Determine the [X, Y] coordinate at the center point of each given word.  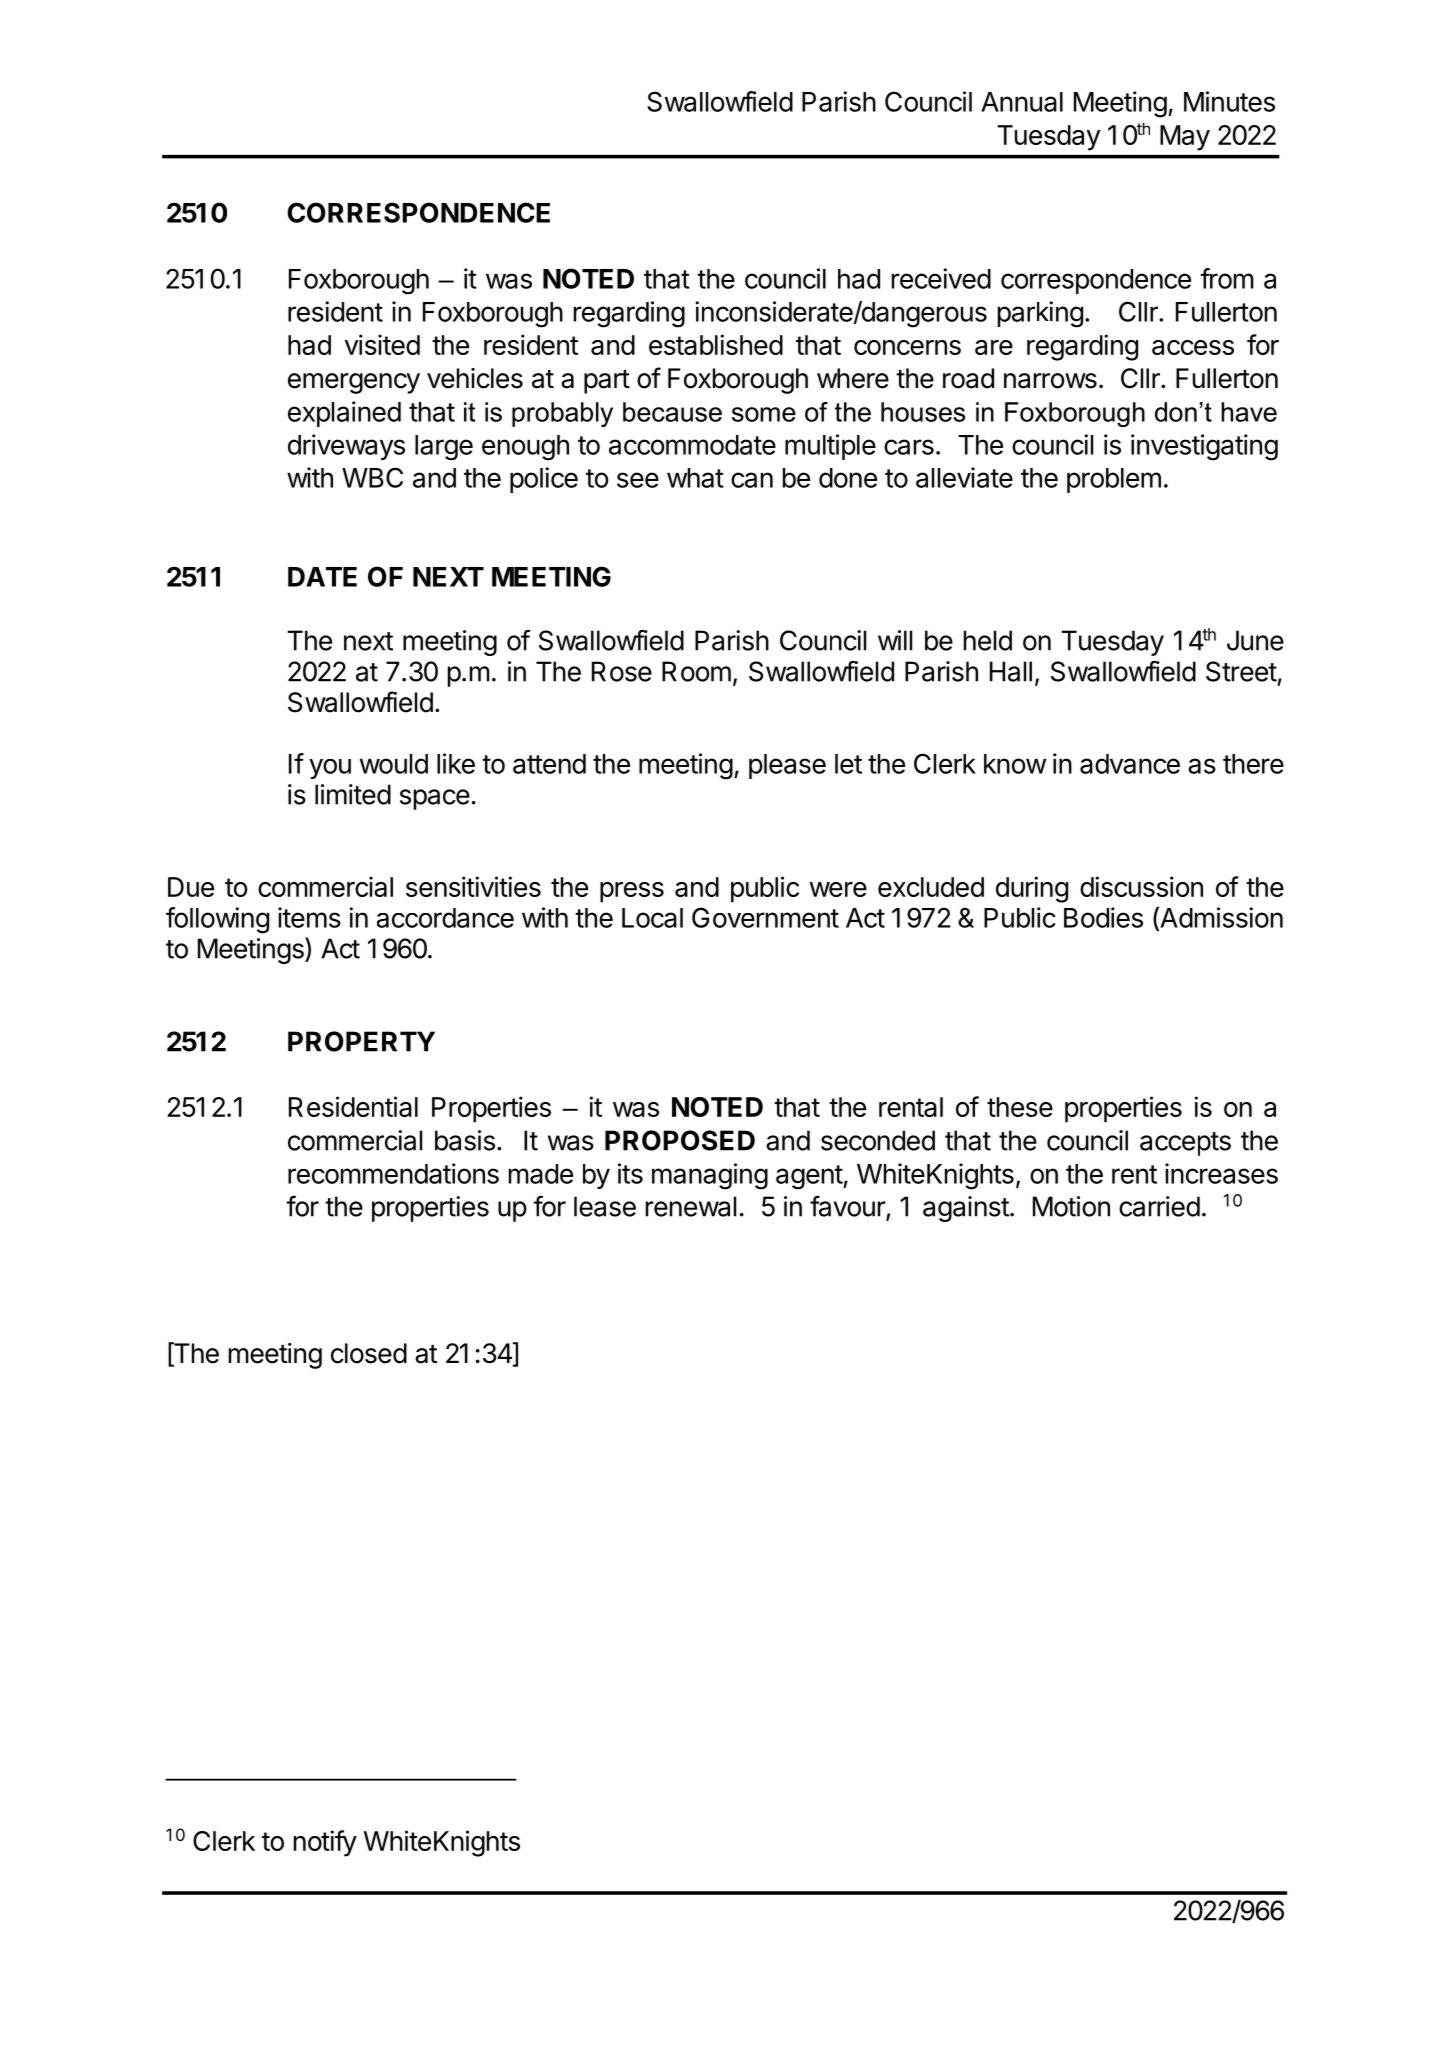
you [330, 769]
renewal [691, 1206]
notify [325, 1843]
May [1185, 138]
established [716, 344]
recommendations [393, 1173]
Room [696, 671]
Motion [1071, 1206]
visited [382, 344]
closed [369, 1353]
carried [1159, 1206]
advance [1130, 764]
